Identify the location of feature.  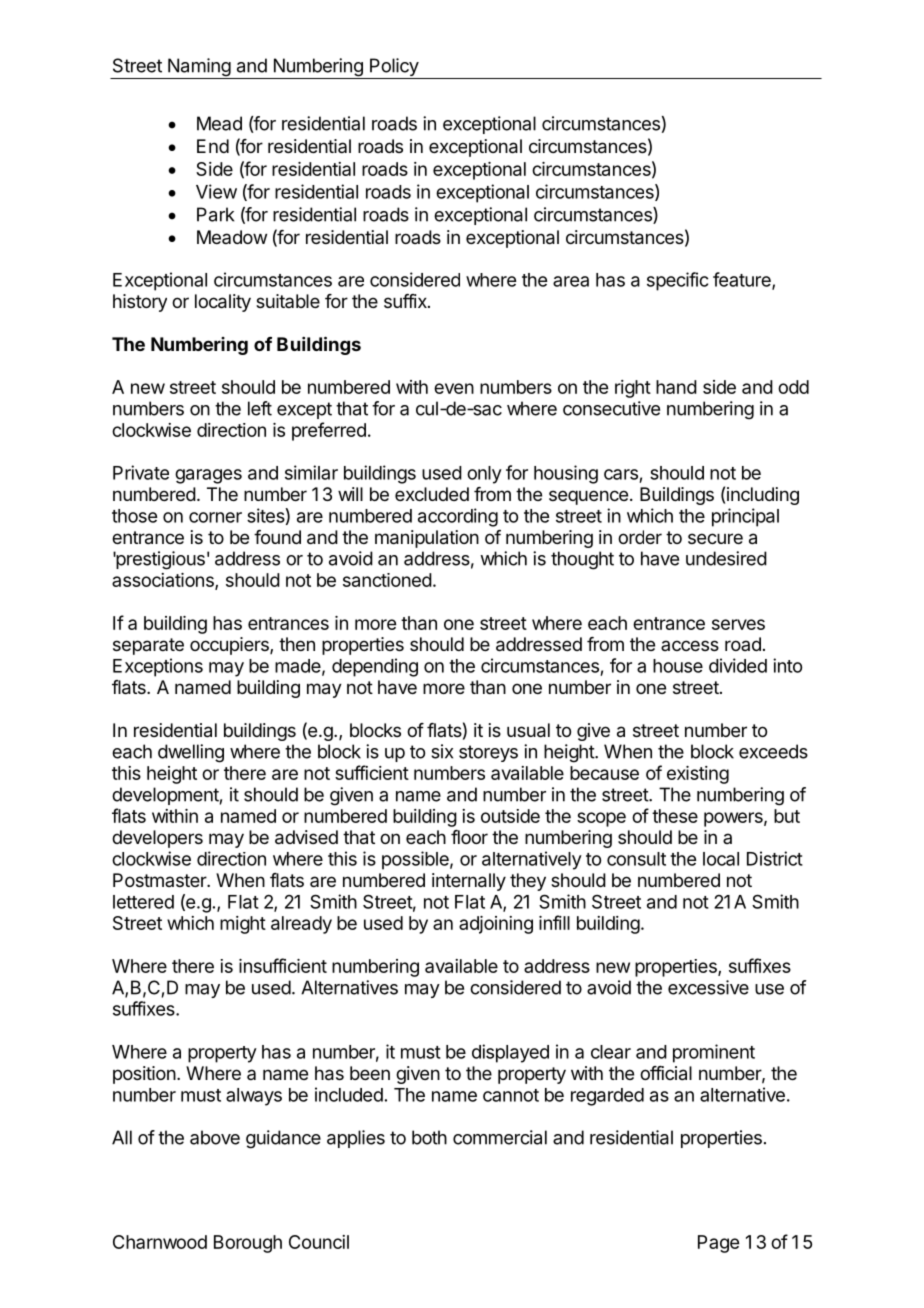
(743, 280).
